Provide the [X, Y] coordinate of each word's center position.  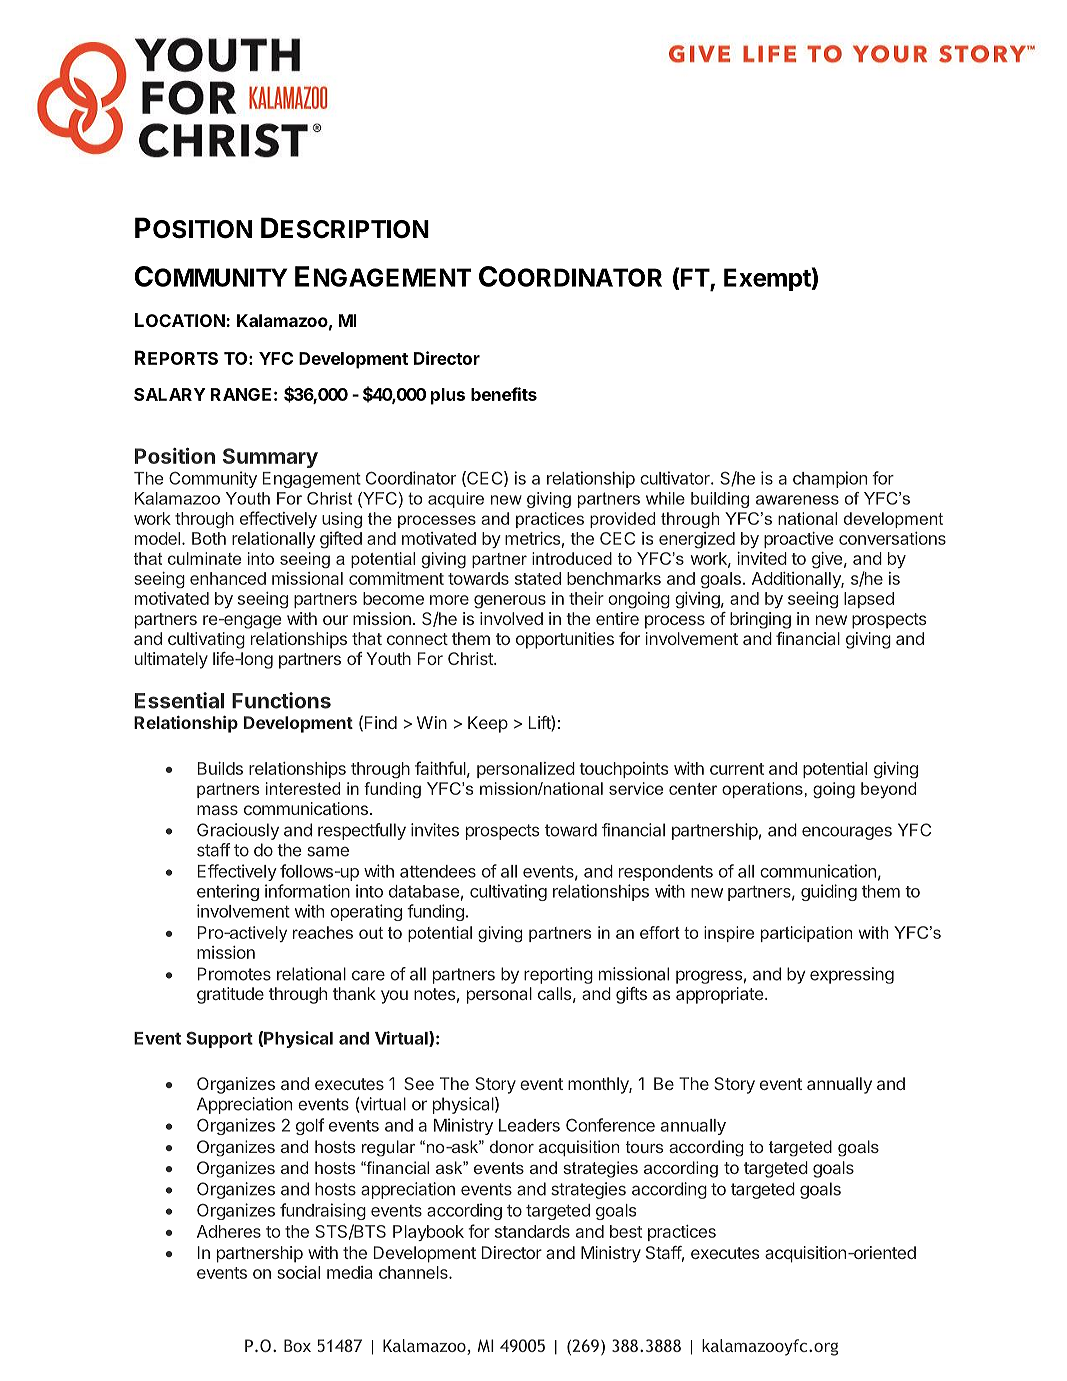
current [737, 769]
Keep [488, 724]
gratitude [230, 995]
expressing [852, 975]
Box [297, 1345]
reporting [558, 975]
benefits [504, 394]
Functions [281, 700]
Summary [270, 458]
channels [414, 1272]
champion [830, 479]
